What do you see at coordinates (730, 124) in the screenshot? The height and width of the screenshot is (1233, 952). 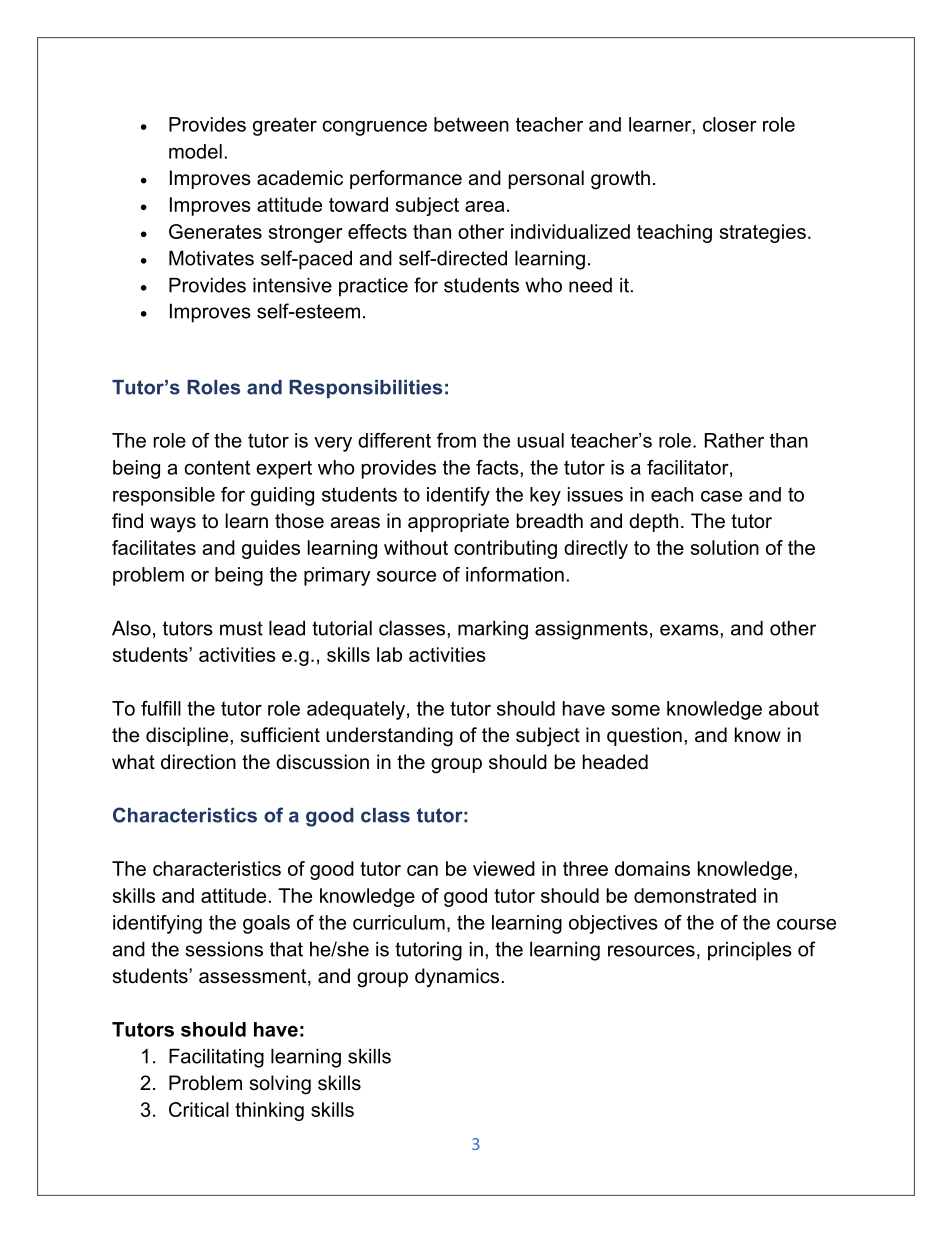 I see `closer` at bounding box center [730, 124].
